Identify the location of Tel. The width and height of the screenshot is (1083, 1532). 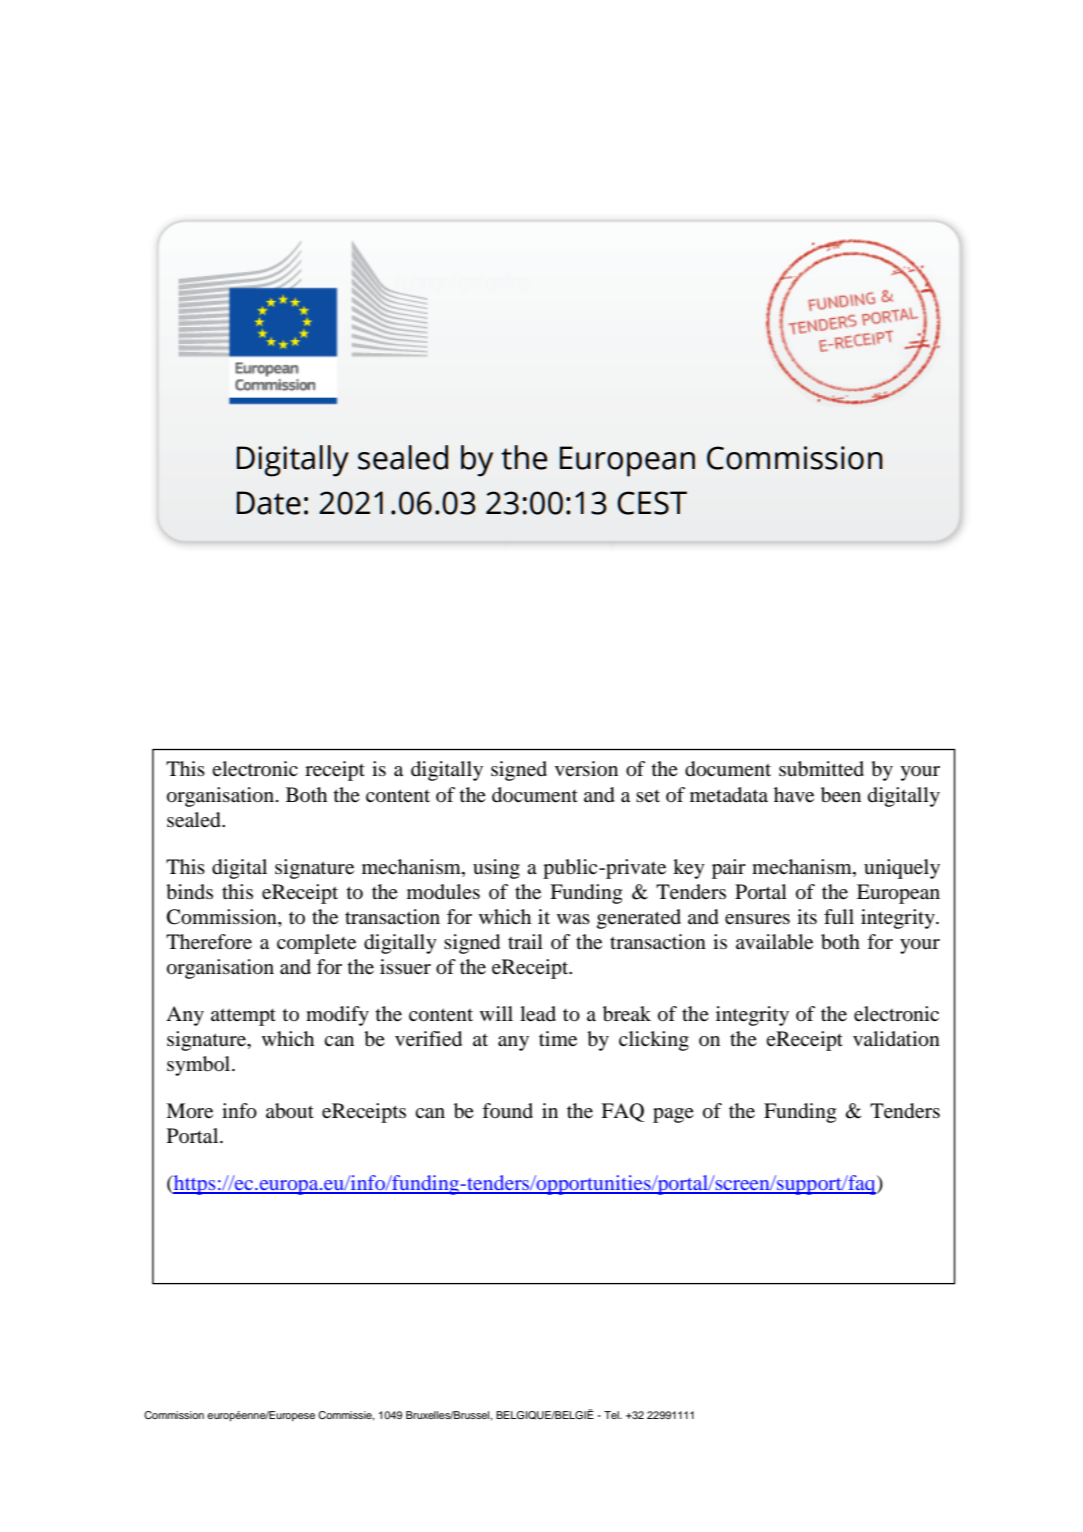
(612, 1415).
